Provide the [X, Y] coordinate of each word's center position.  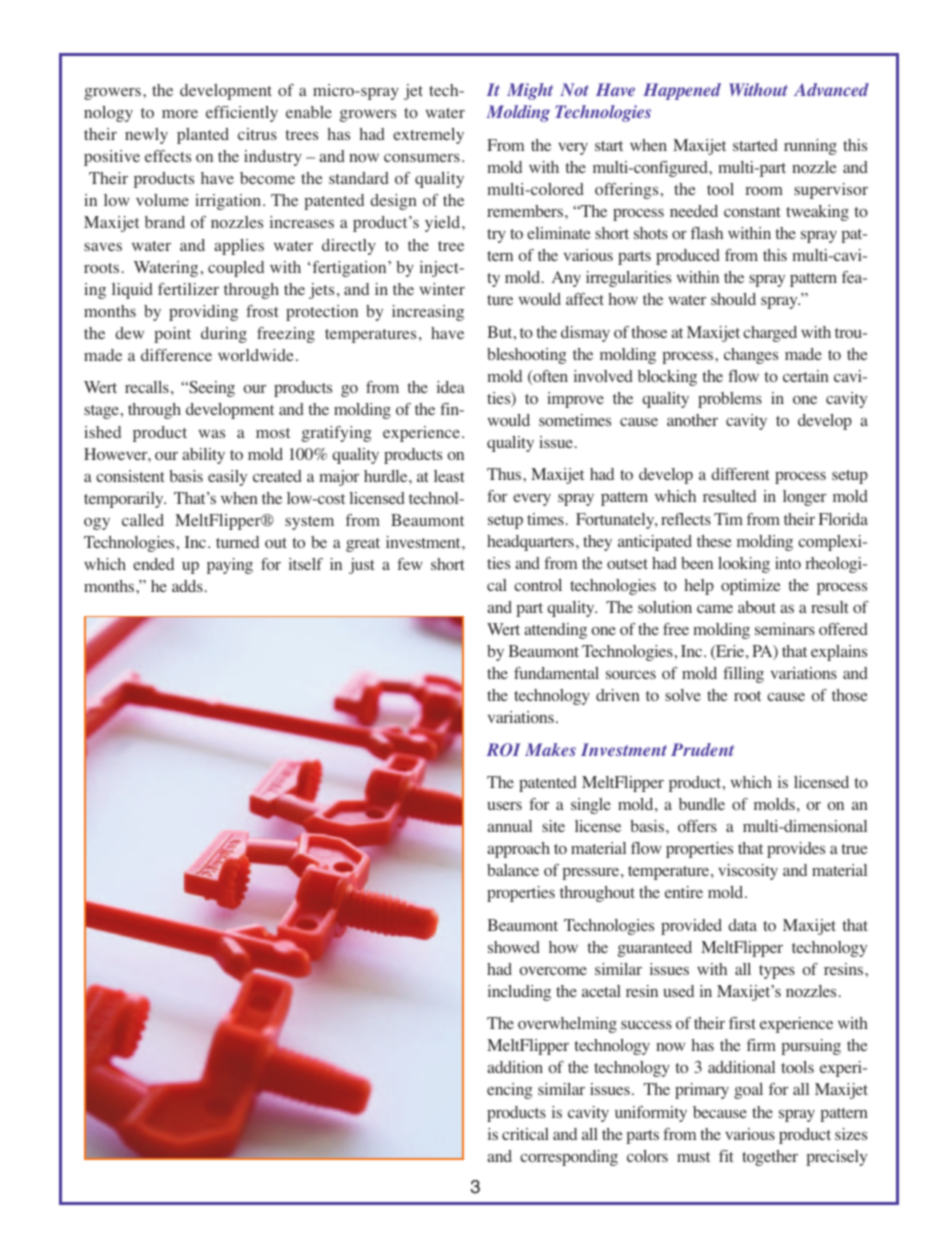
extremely [428, 136]
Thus [505, 474]
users [504, 806]
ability [203, 456]
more [180, 114]
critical [525, 1134]
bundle [702, 804]
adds [187, 586]
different [740, 474]
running [810, 147]
